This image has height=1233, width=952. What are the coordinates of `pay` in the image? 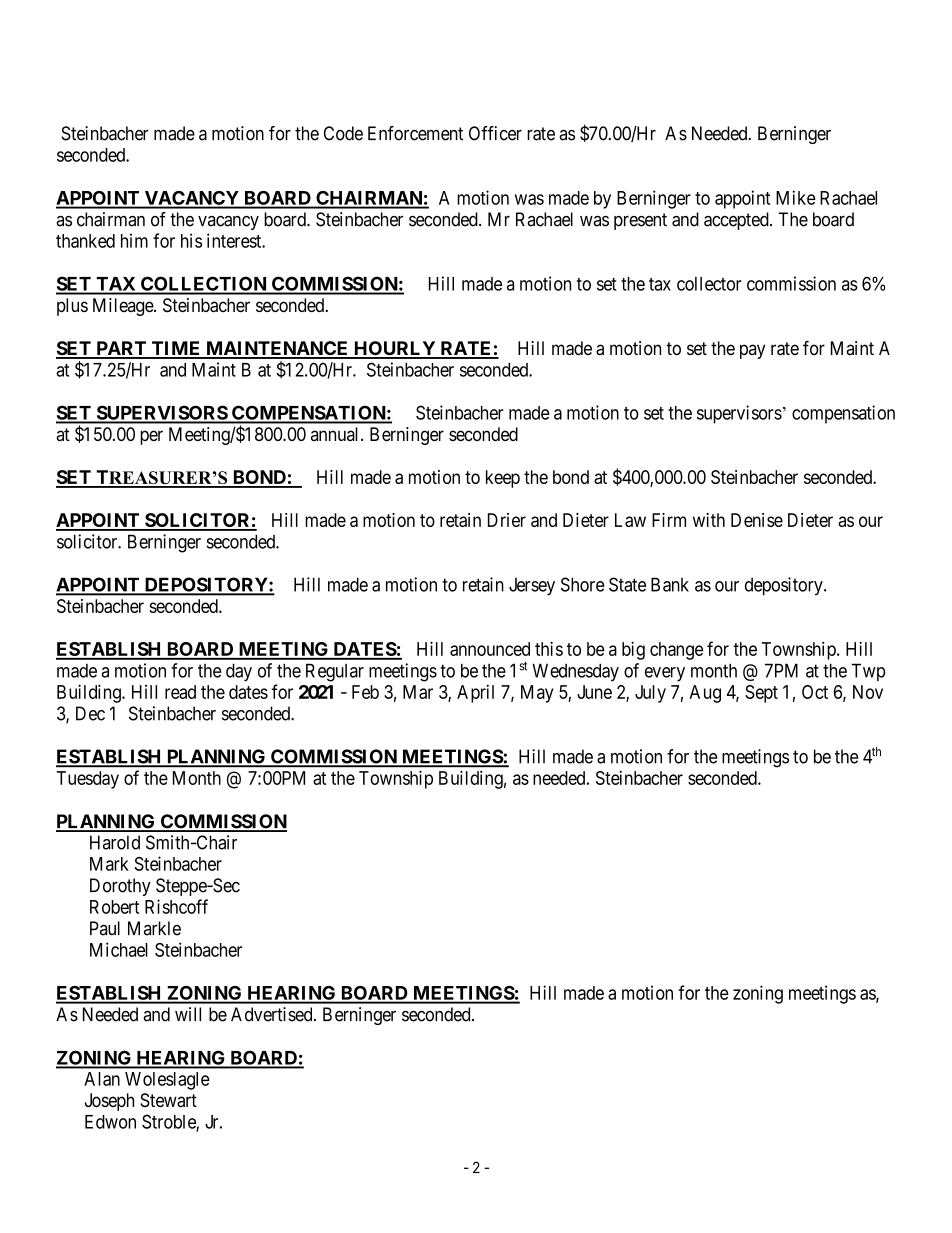 It's located at (752, 351).
